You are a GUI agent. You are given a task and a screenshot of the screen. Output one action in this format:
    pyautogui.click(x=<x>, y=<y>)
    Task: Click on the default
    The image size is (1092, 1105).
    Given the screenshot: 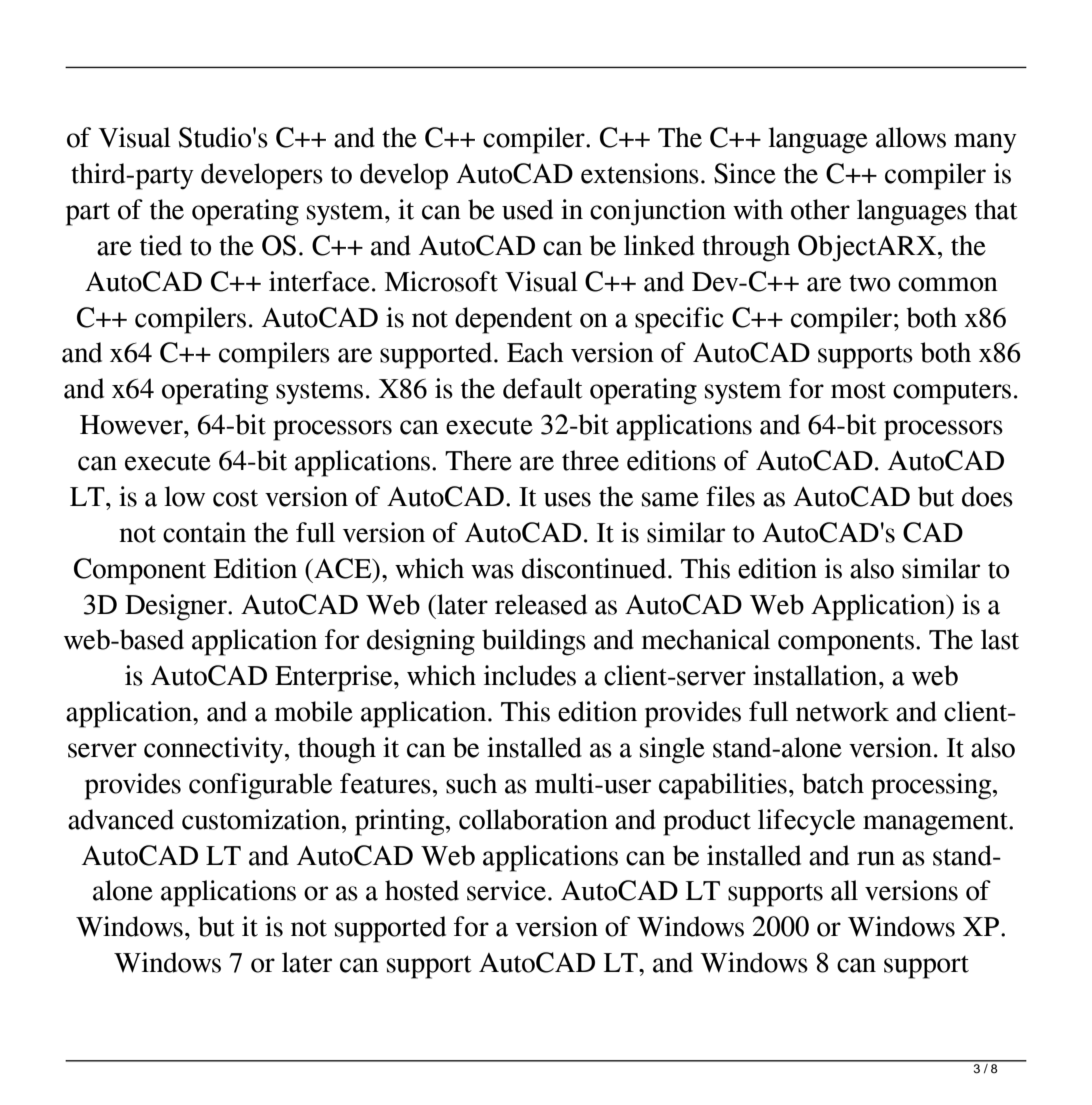 What is the action you would take?
    pyautogui.click(x=543, y=388)
